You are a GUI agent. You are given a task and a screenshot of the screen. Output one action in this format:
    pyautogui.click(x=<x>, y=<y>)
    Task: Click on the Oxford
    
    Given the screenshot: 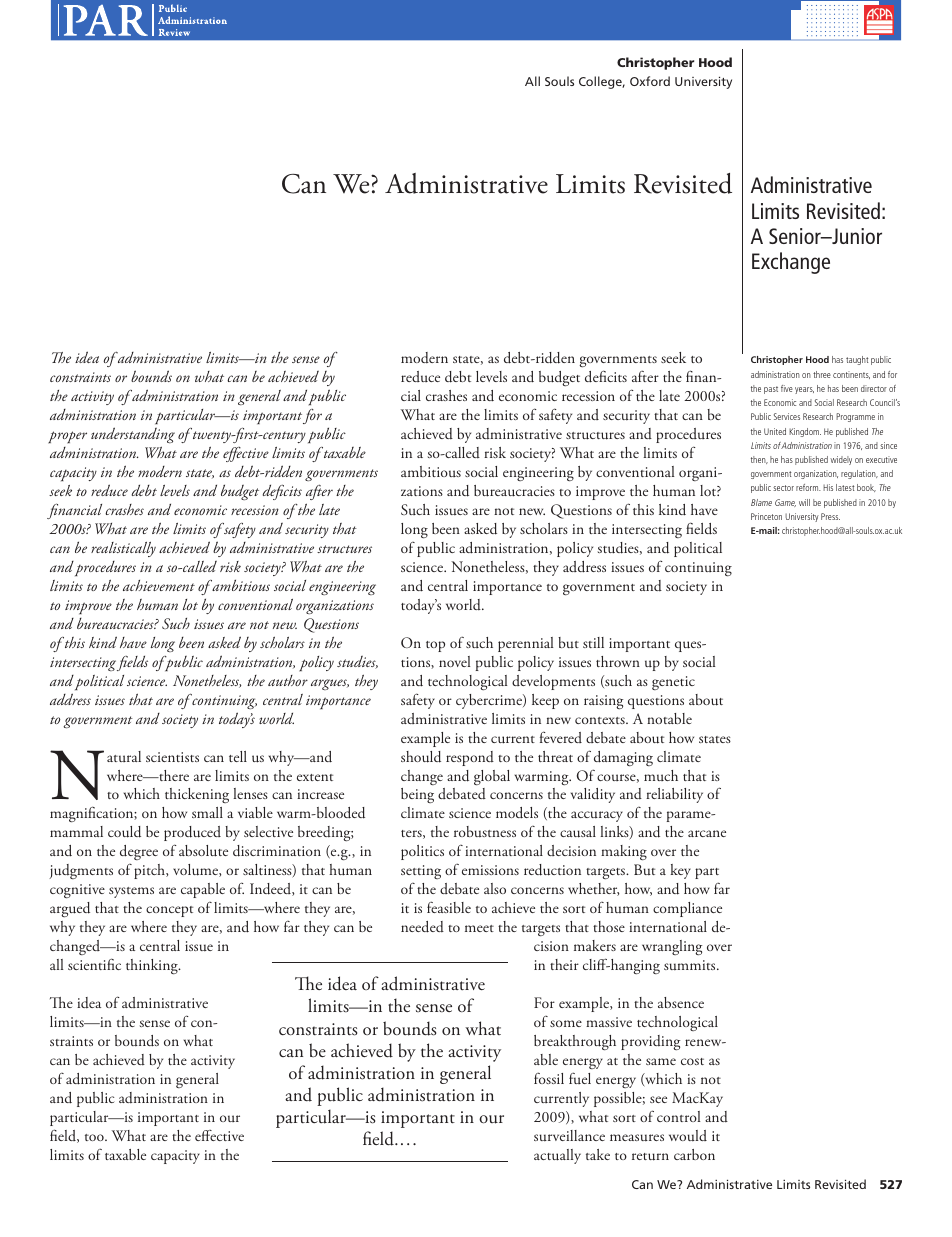 What is the action you would take?
    pyautogui.click(x=650, y=81)
